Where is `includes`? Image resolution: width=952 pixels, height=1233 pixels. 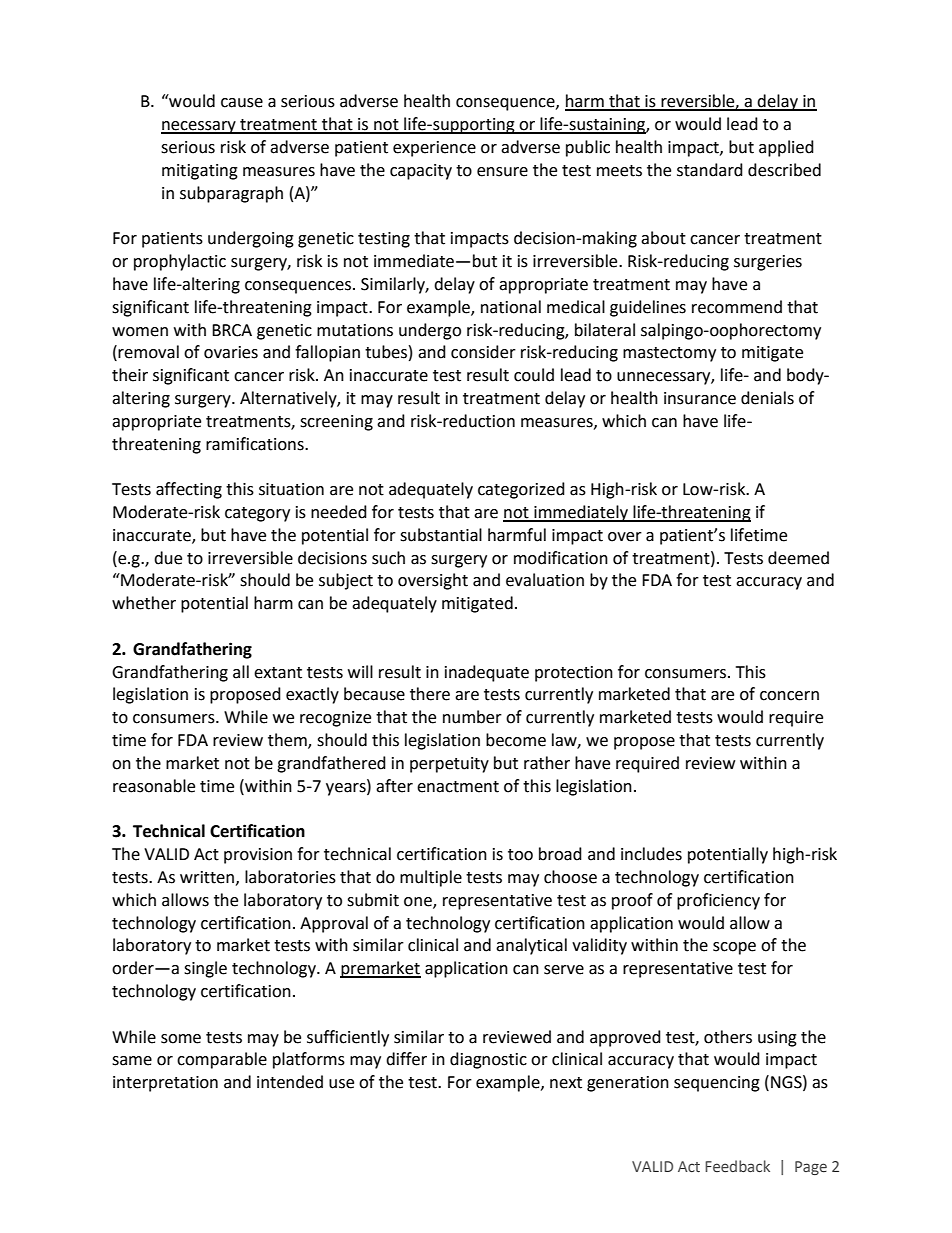 includes is located at coordinates (651, 854).
